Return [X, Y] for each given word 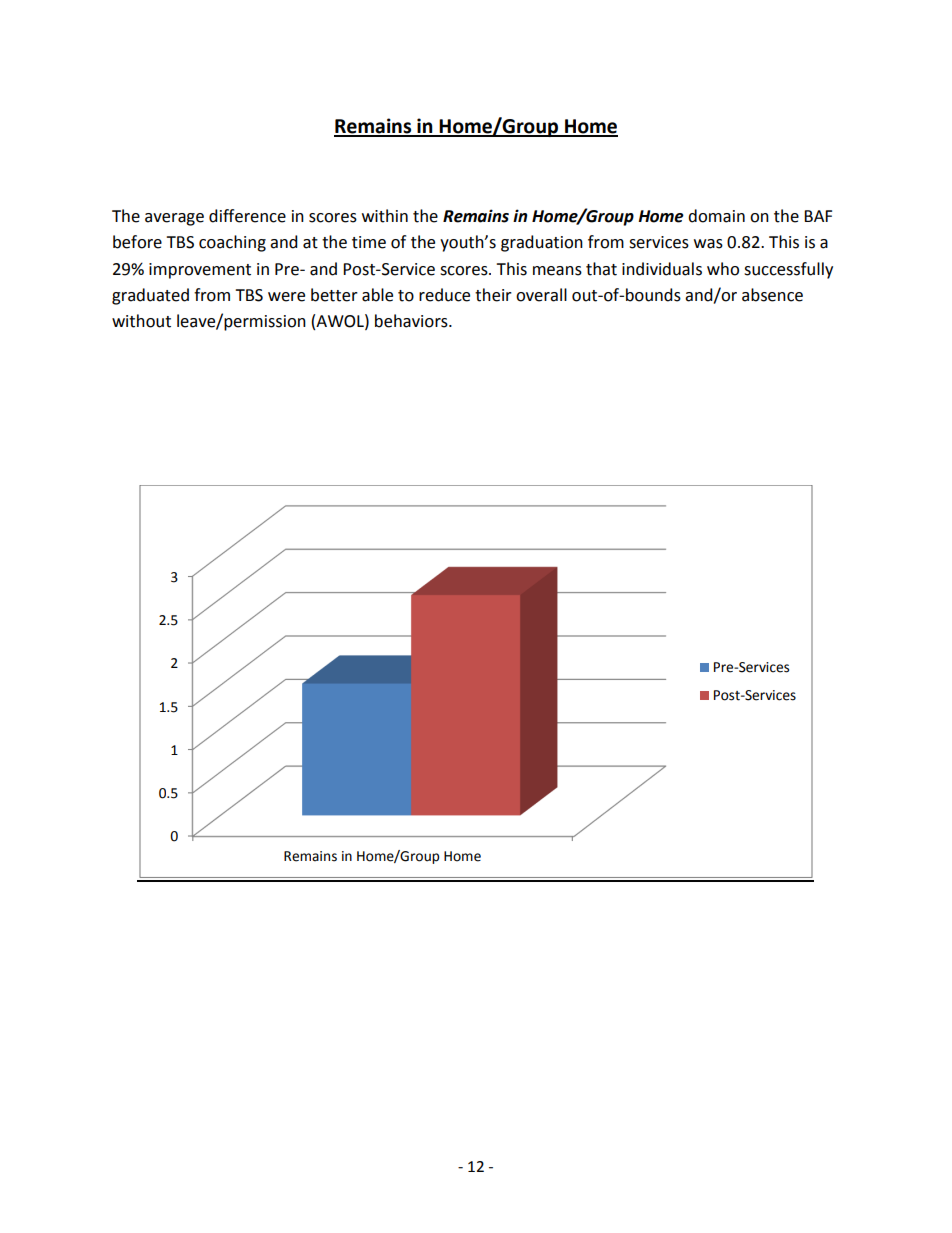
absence [772, 295]
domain [716, 216]
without [141, 321]
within [385, 216]
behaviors [412, 321]
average [174, 219]
